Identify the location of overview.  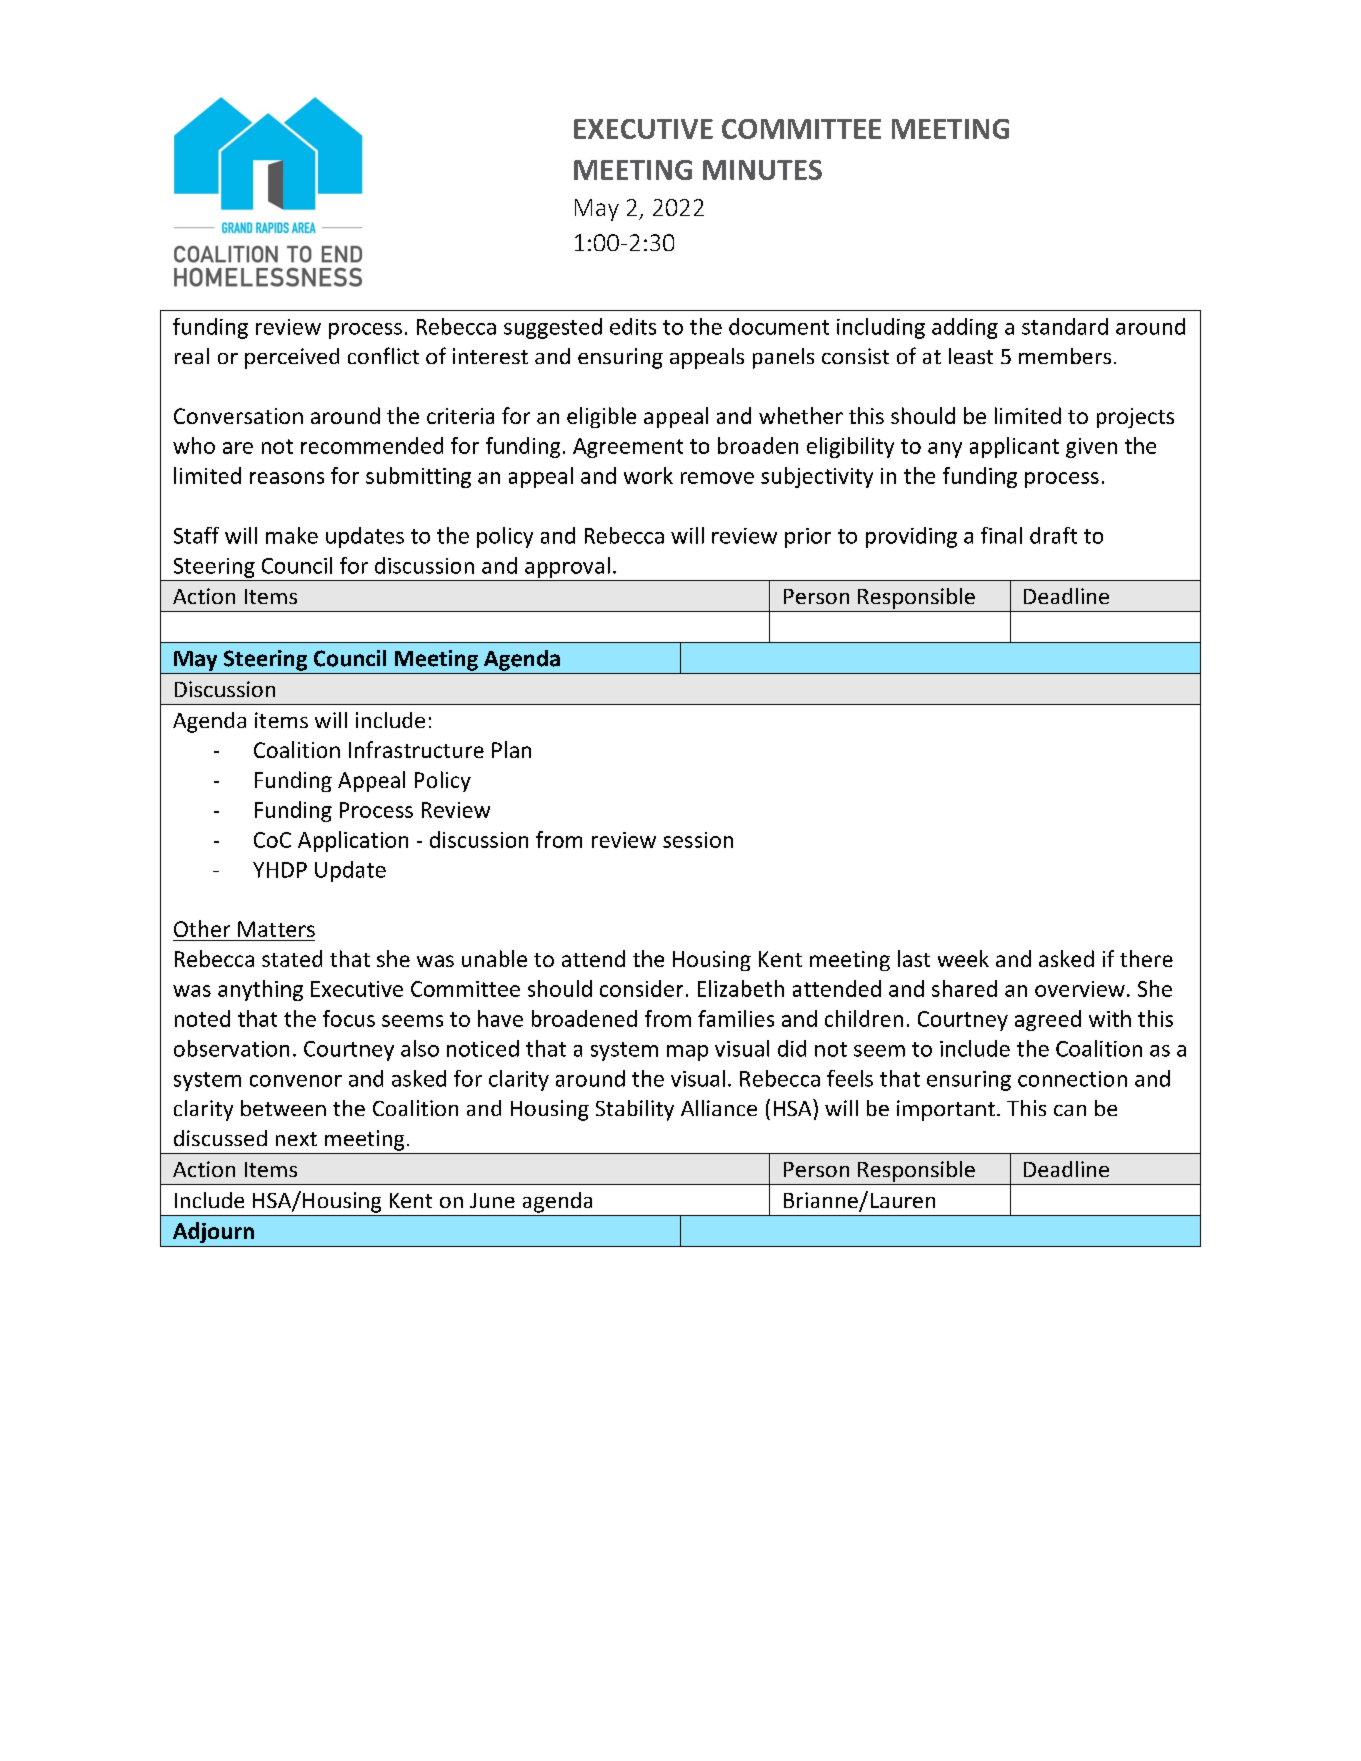
(1080, 989).
